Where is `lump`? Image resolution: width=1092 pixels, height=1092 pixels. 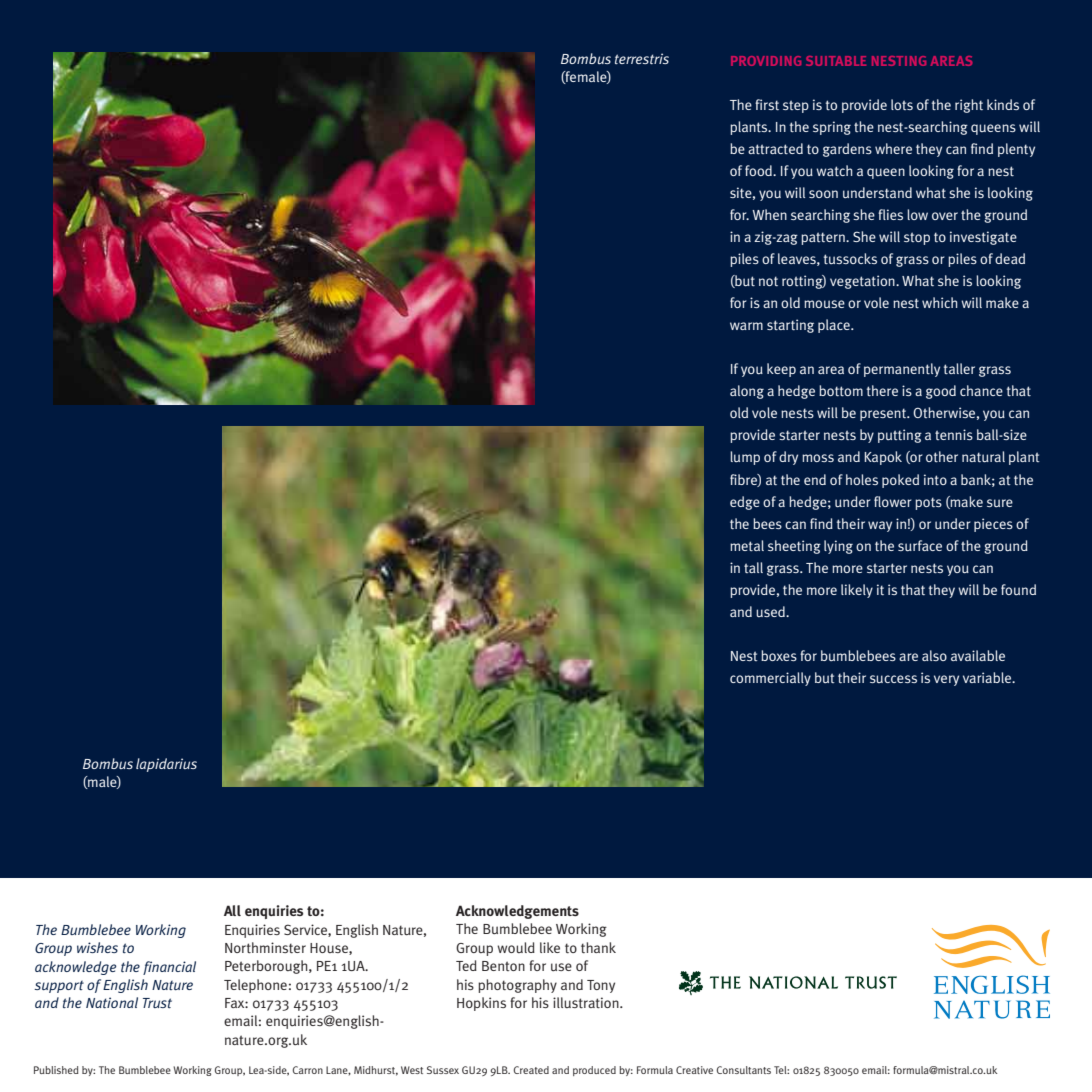 lump is located at coordinates (745, 458).
